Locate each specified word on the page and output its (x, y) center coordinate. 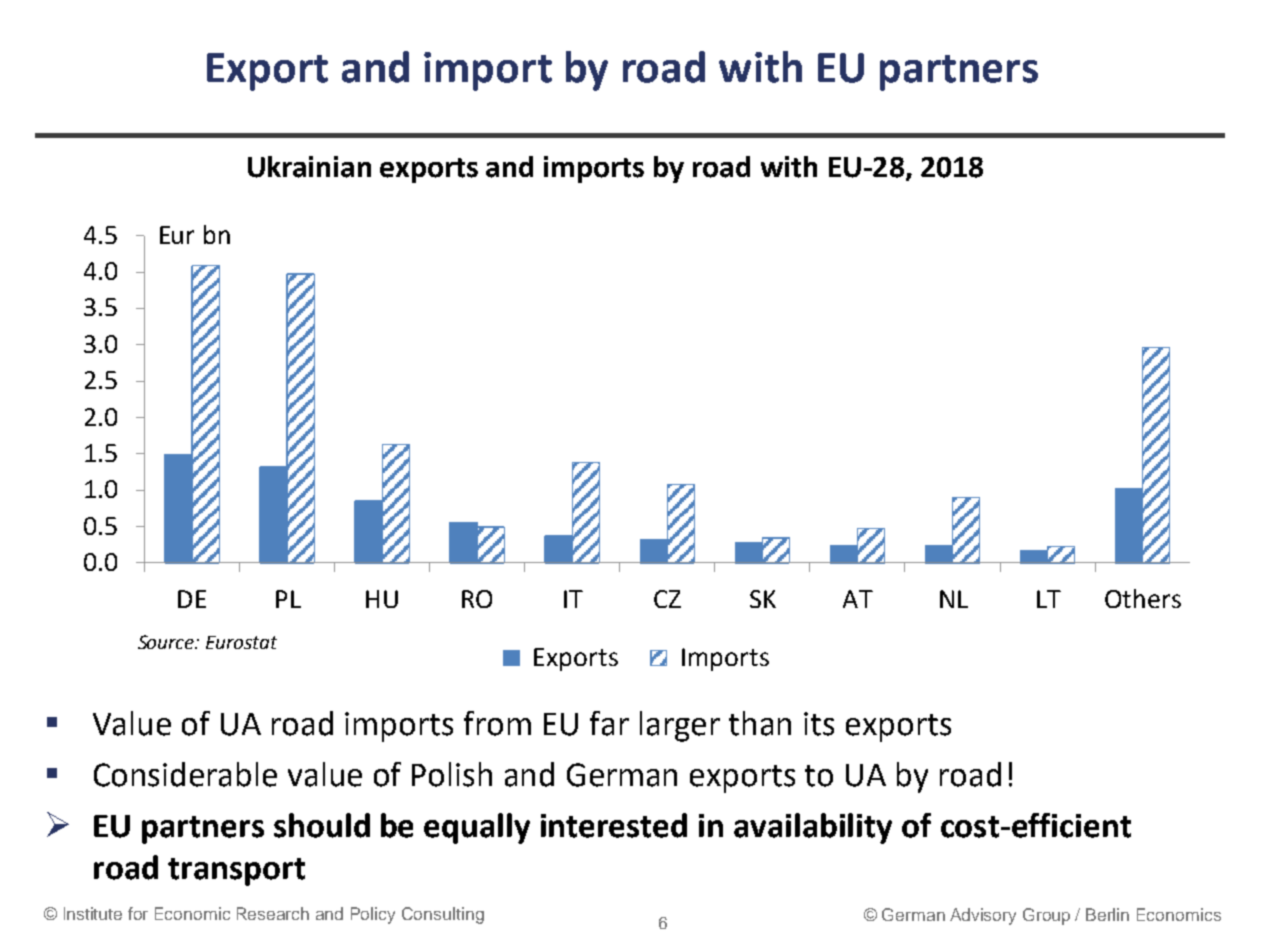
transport (236, 872)
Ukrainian (309, 167)
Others (1143, 598)
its (819, 724)
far (609, 723)
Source (167, 642)
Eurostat (241, 642)
